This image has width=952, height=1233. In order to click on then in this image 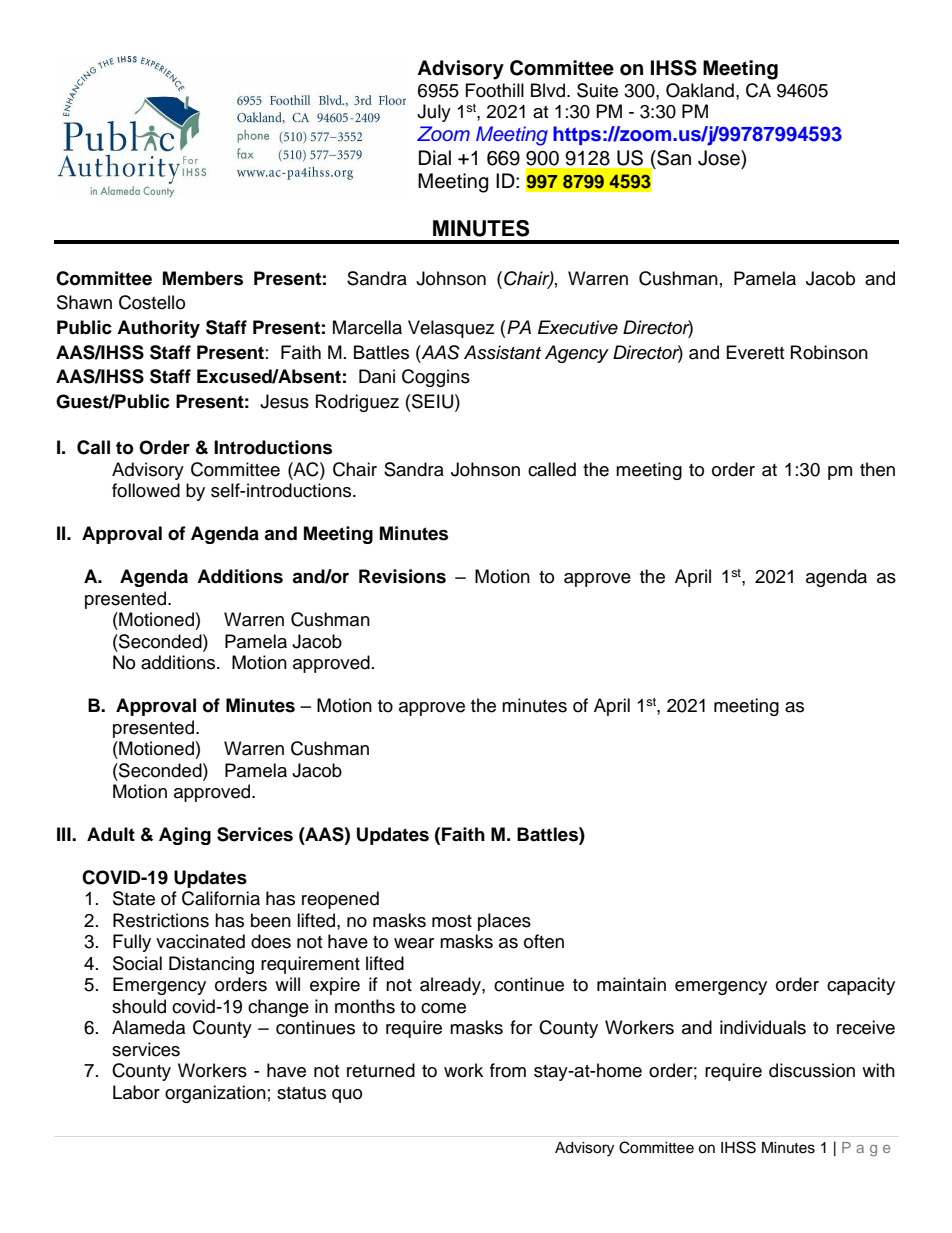, I will do `click(877, 469)`.
